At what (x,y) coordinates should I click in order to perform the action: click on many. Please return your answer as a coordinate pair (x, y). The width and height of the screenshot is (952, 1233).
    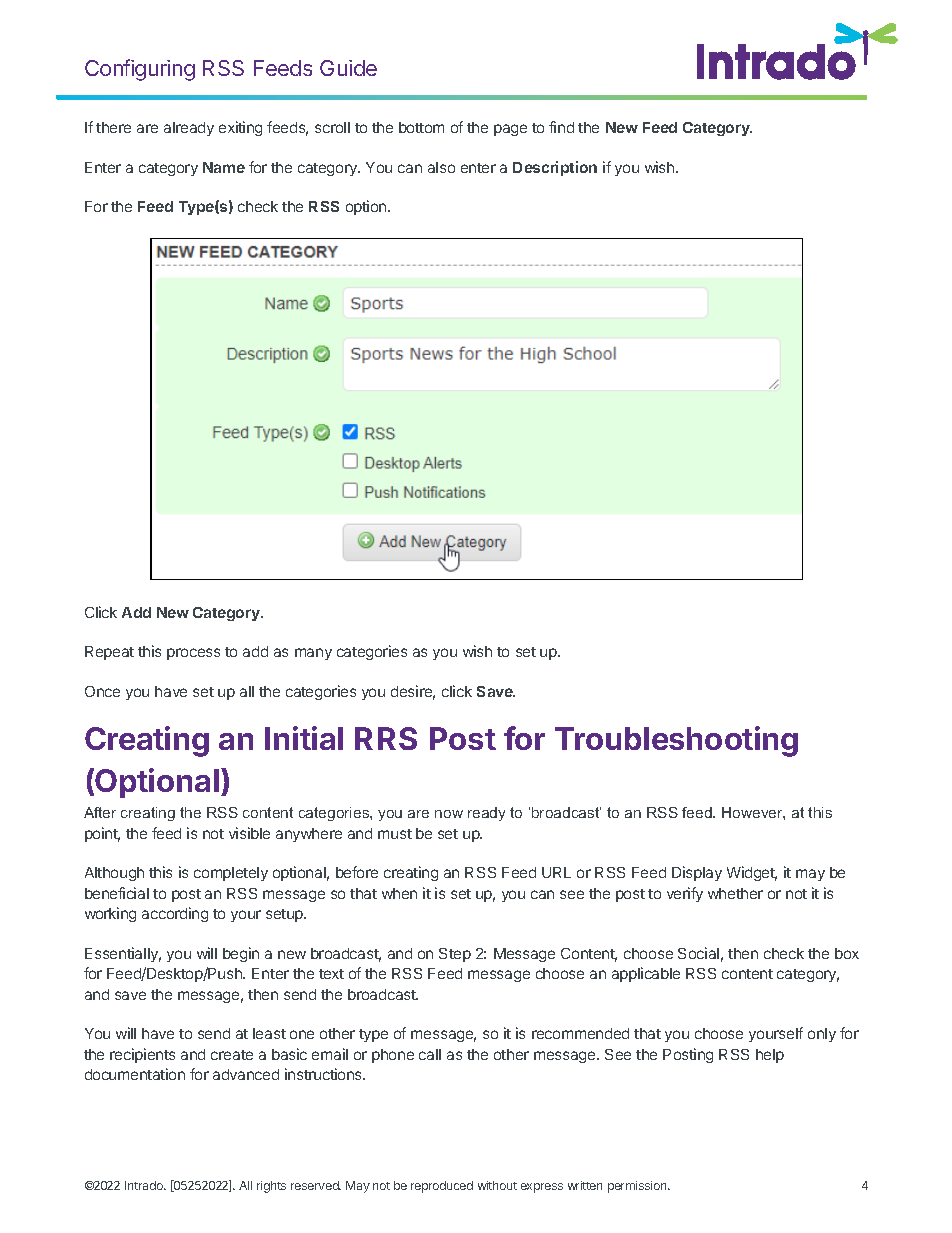
    Looking at the image, I should click on (313, 654).
